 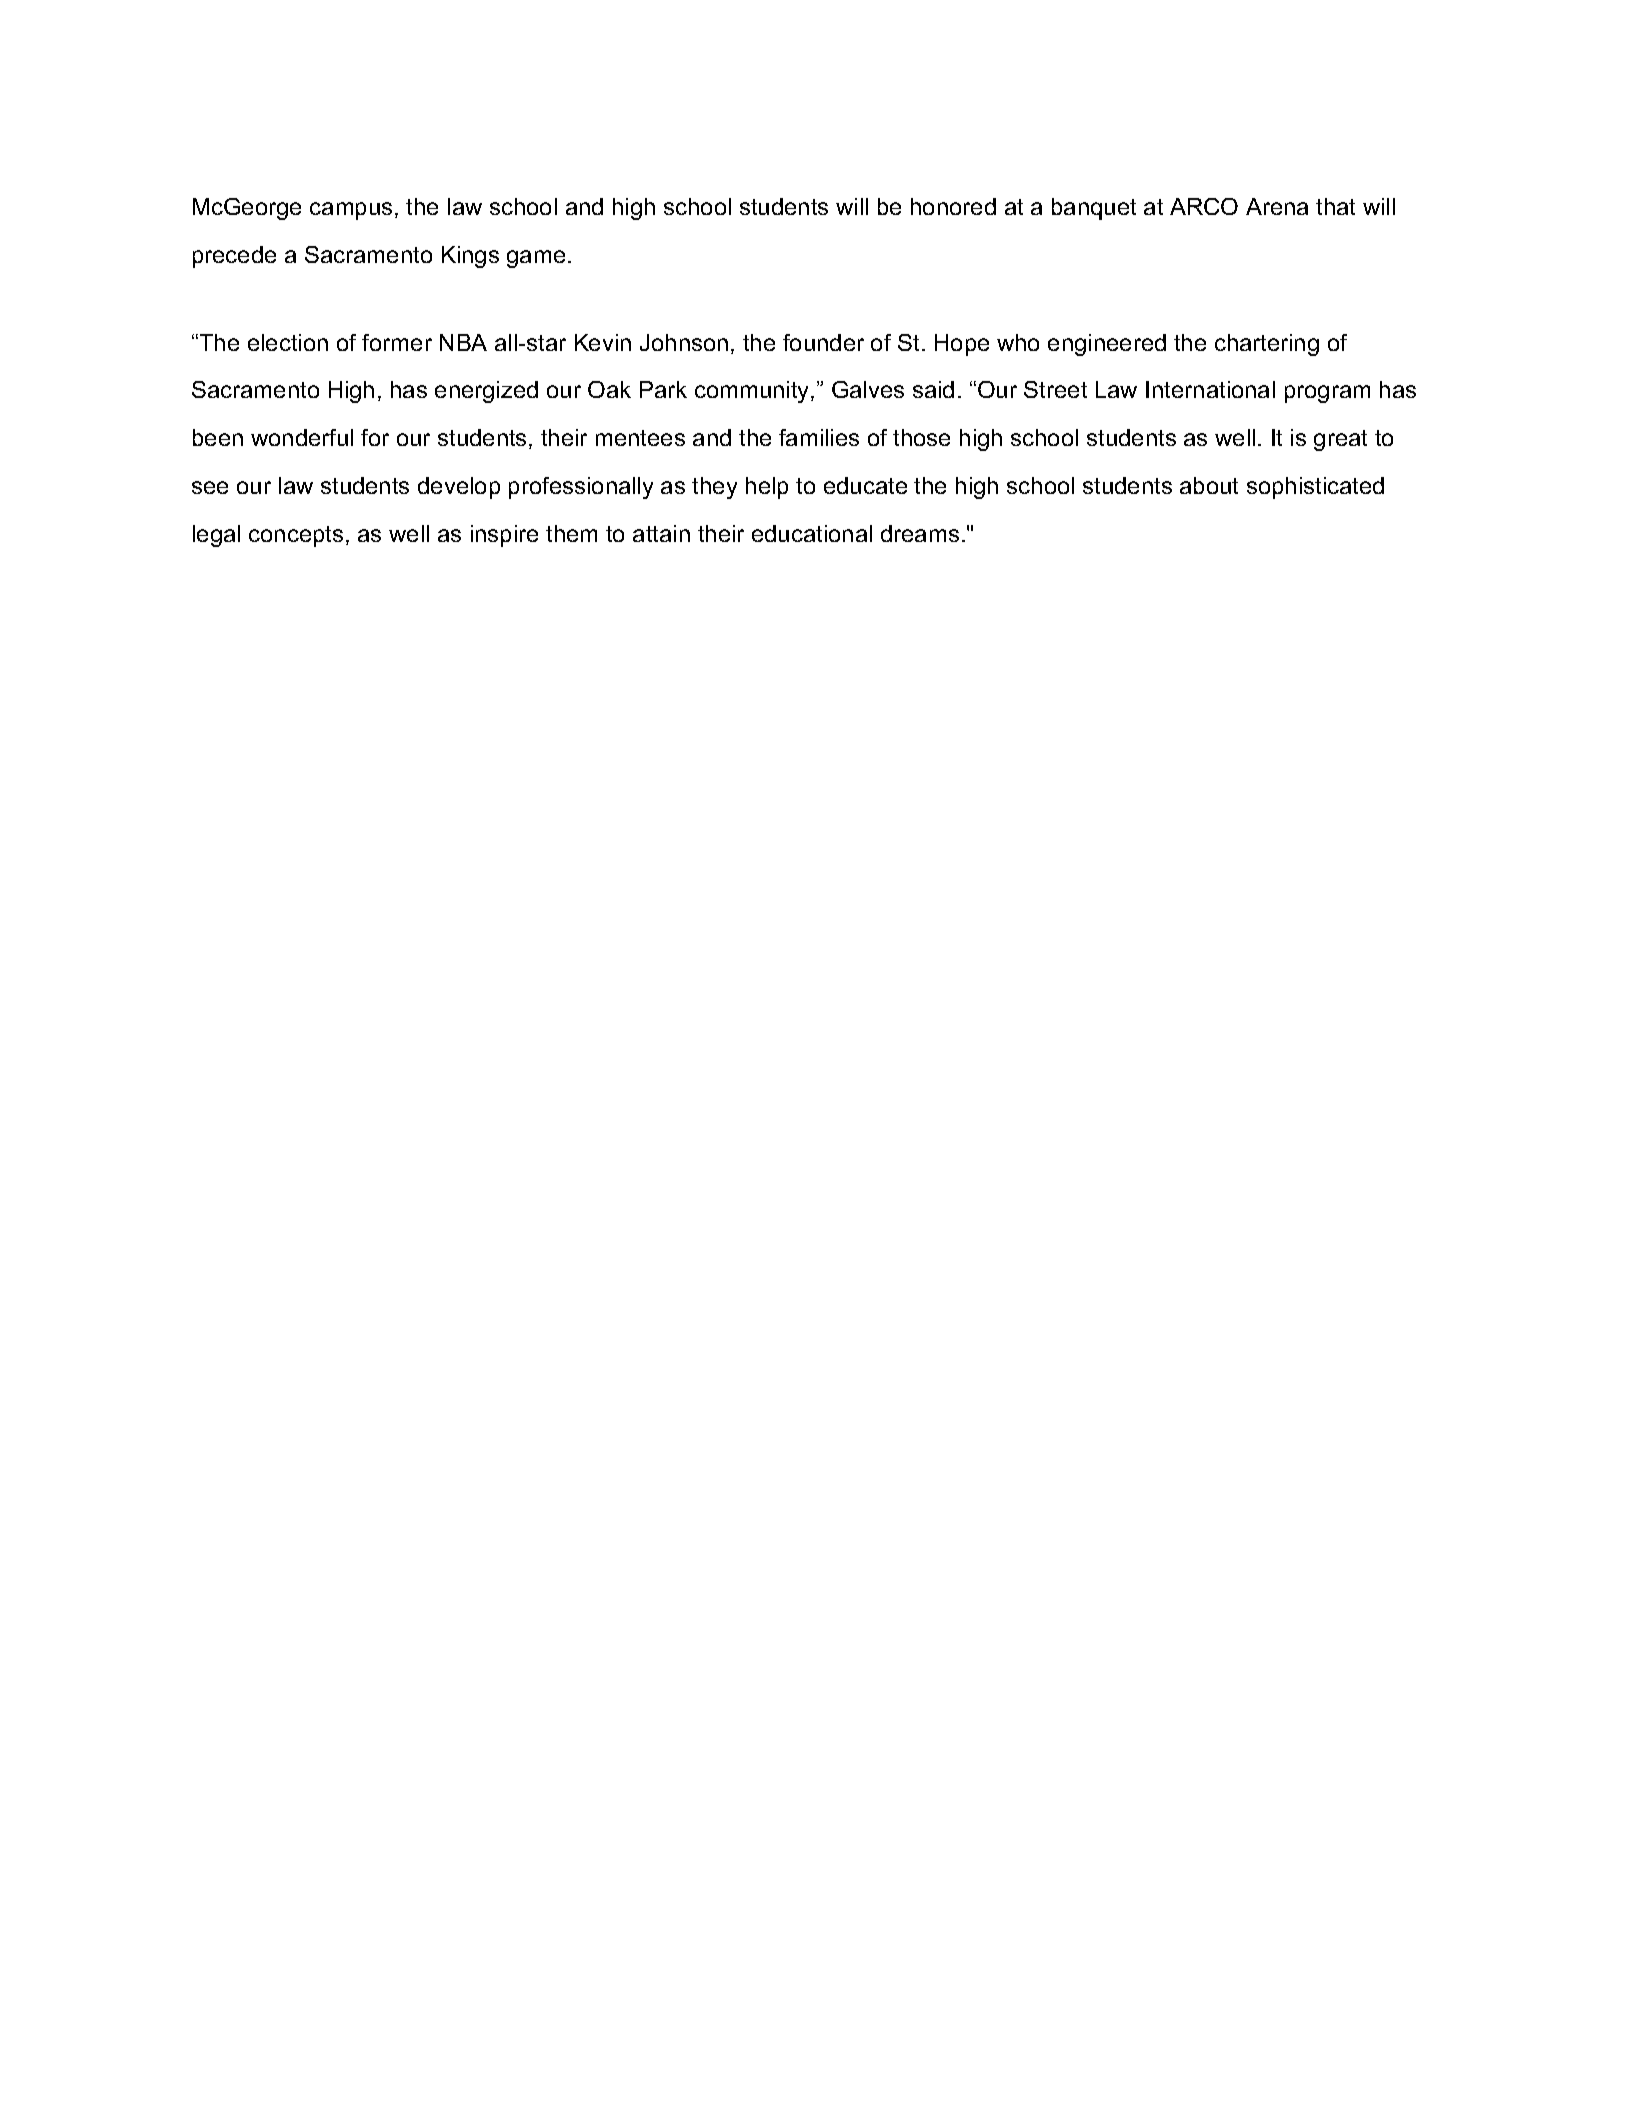 What do you see at coordinates (302, 437) in the page?
I see `wonderful` at bounding box center [302, 437].
